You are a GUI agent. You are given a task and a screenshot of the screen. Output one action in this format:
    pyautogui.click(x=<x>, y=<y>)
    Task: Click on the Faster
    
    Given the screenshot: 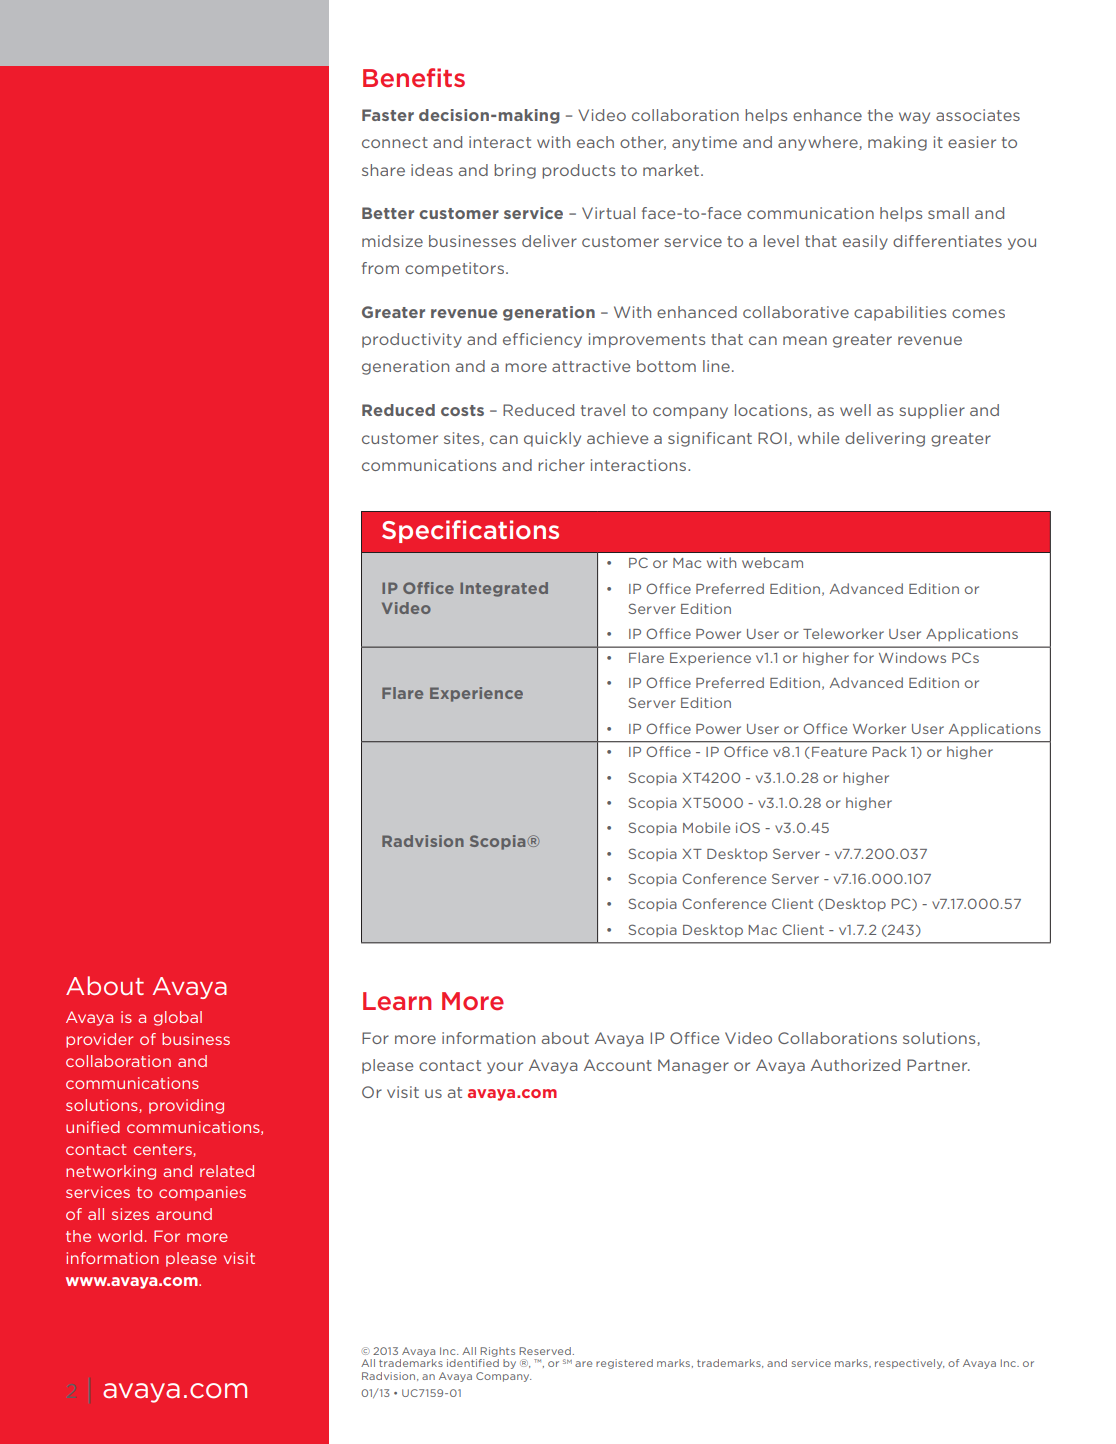 What is the action you would take?
    pyautogui.click(x=388, y=115)
